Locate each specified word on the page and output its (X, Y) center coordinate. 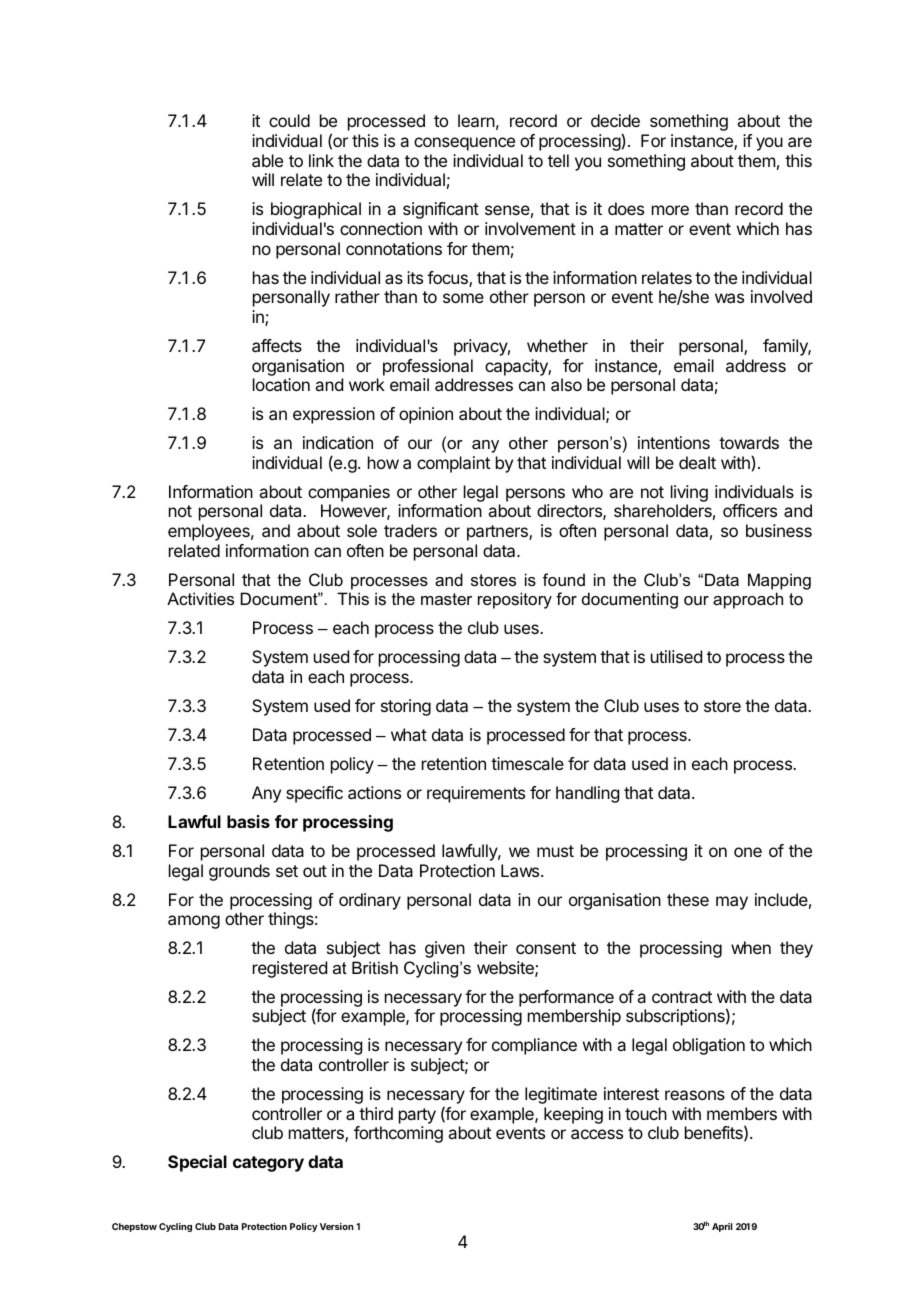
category (268, 1164)
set (287, 871)
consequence (464, 144)
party (417, 1116)
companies (349, 493)
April (722, 1227)
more (670, 210)
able (267, 160)
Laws (521, 870)
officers (750, 510)
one (748, 852)
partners (498, 533)
